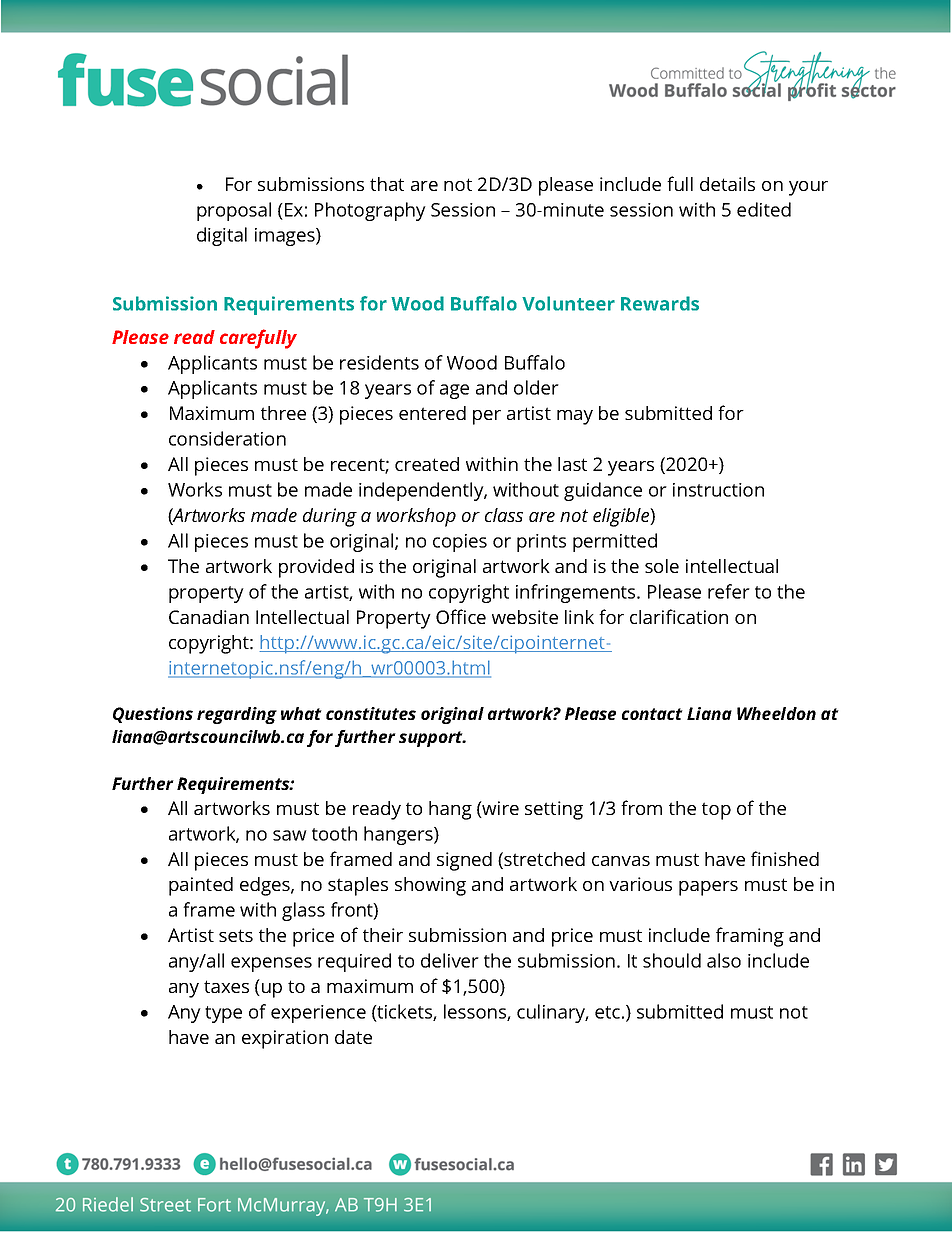 The image size is (952, 1233). What do you see at coordinates (387, 184) in the screenshot?
I see `that` at bounding box center [387, 184].
